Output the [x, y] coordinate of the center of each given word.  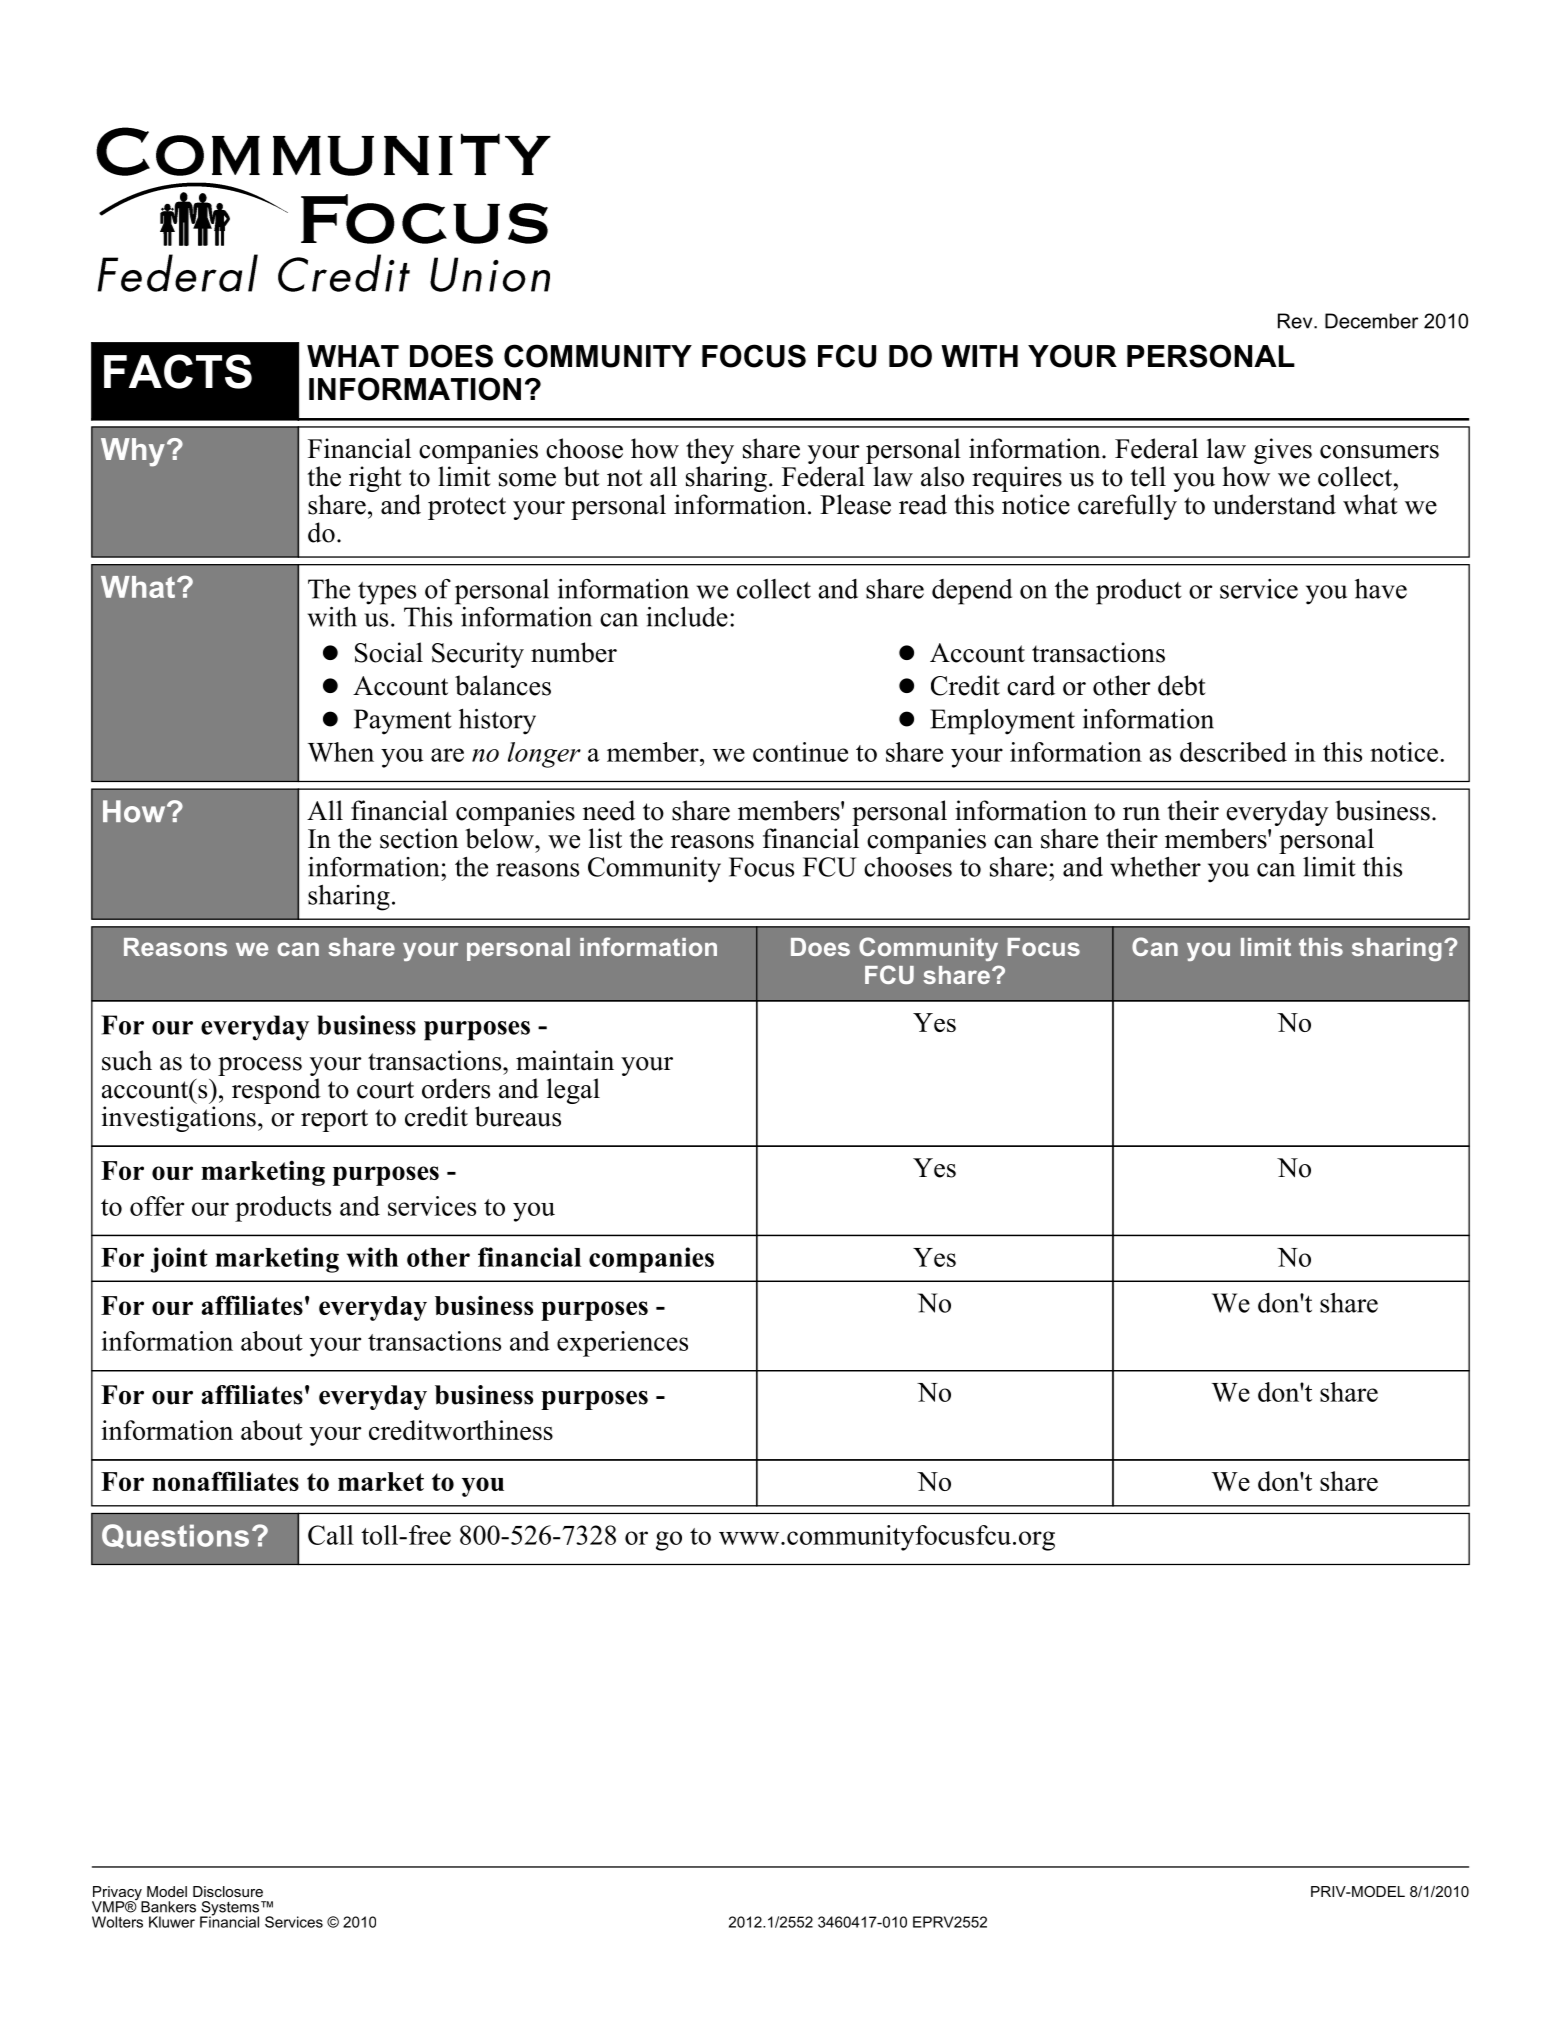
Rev [1296, 321]
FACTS [178, 371]
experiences [622, 1344]
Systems [229, 1909]
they [710, 451]
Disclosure [228, 1891]
